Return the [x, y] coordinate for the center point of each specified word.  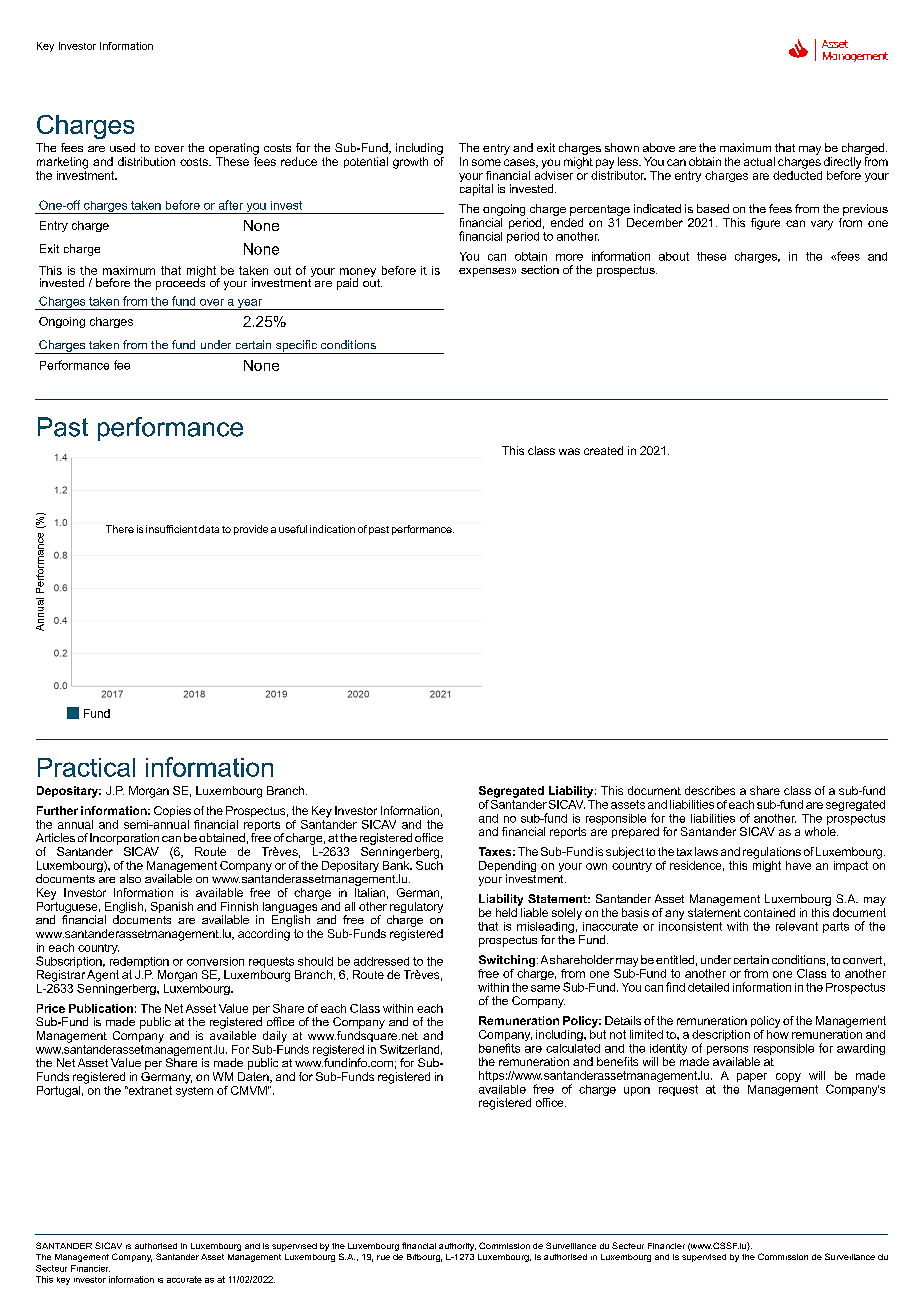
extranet [149, 1090]
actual [759, 161]
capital [476, 190]
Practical [86, 767]
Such [429, 864]
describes [710, 790]
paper [752, 1077]
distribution [146, 161]
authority [457, 1247]
